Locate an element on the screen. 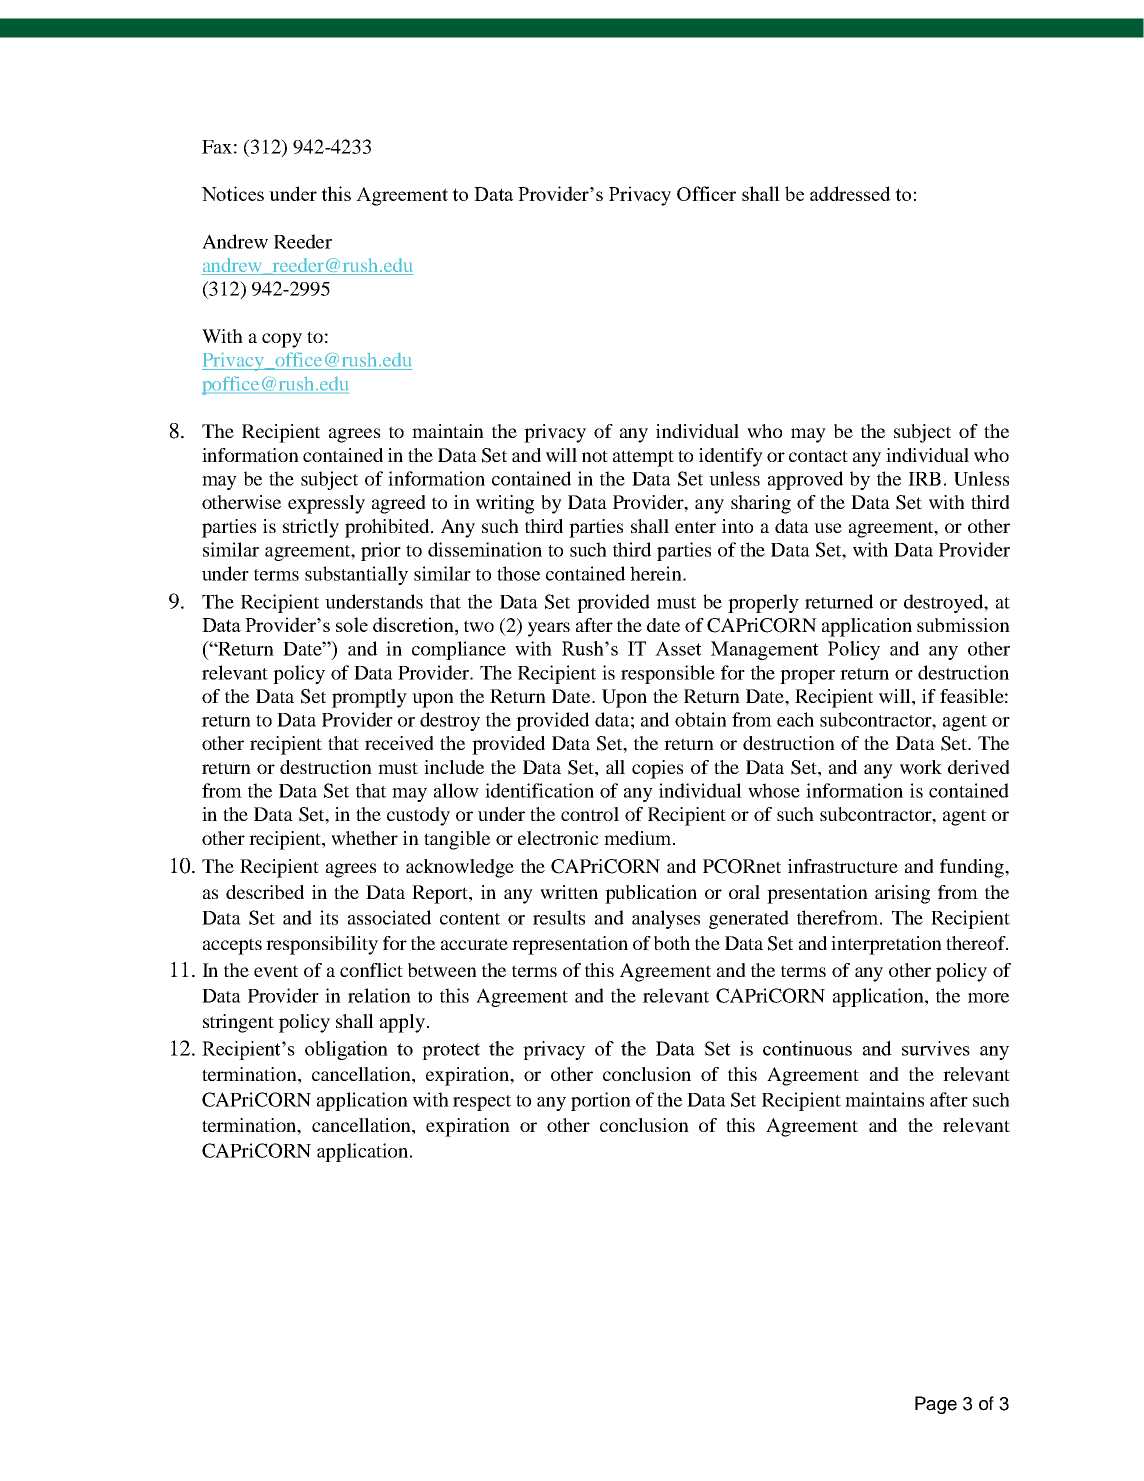  addressed is located at coordinates (850, 193).
